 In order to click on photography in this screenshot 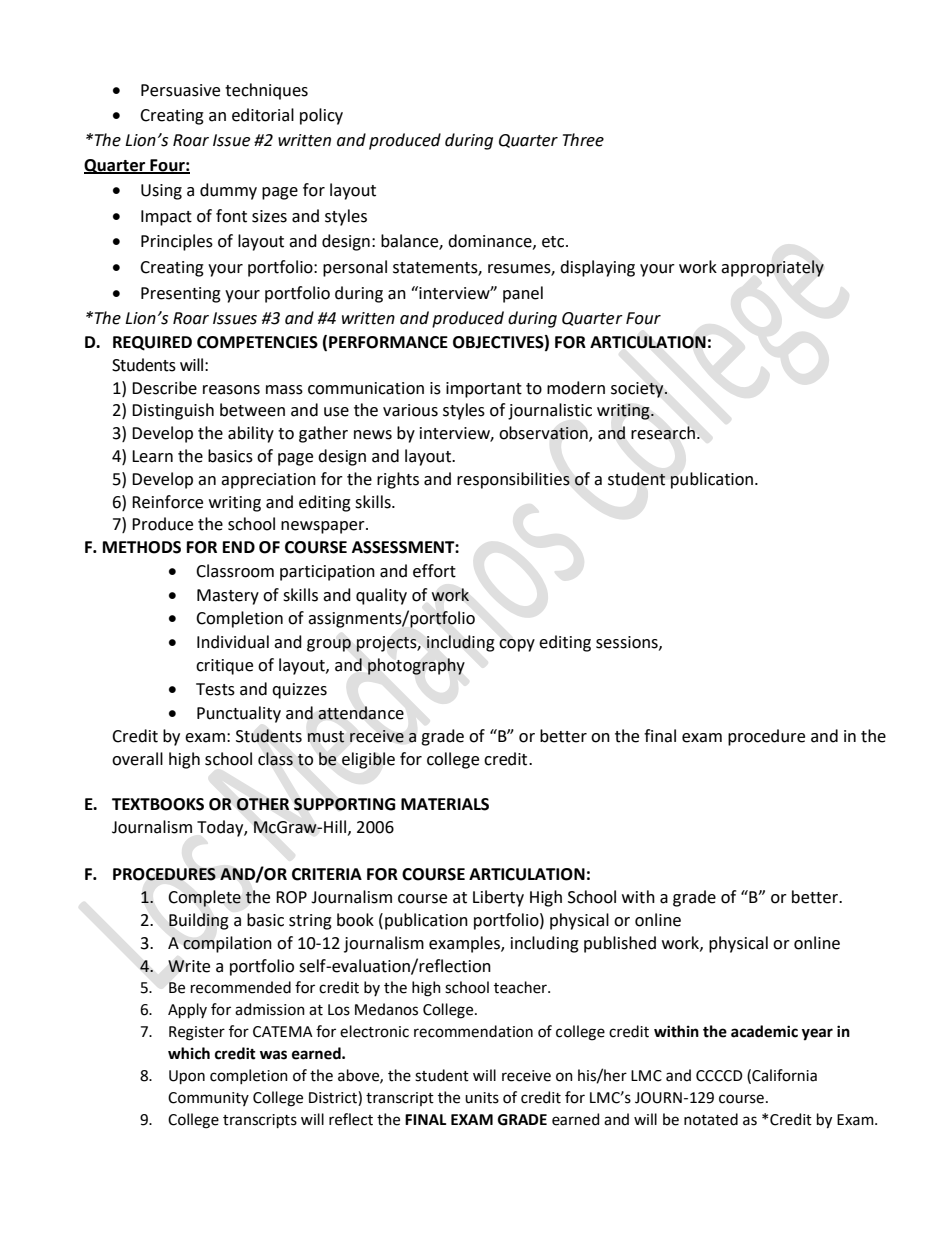, I will do `click(416, 666)`.
